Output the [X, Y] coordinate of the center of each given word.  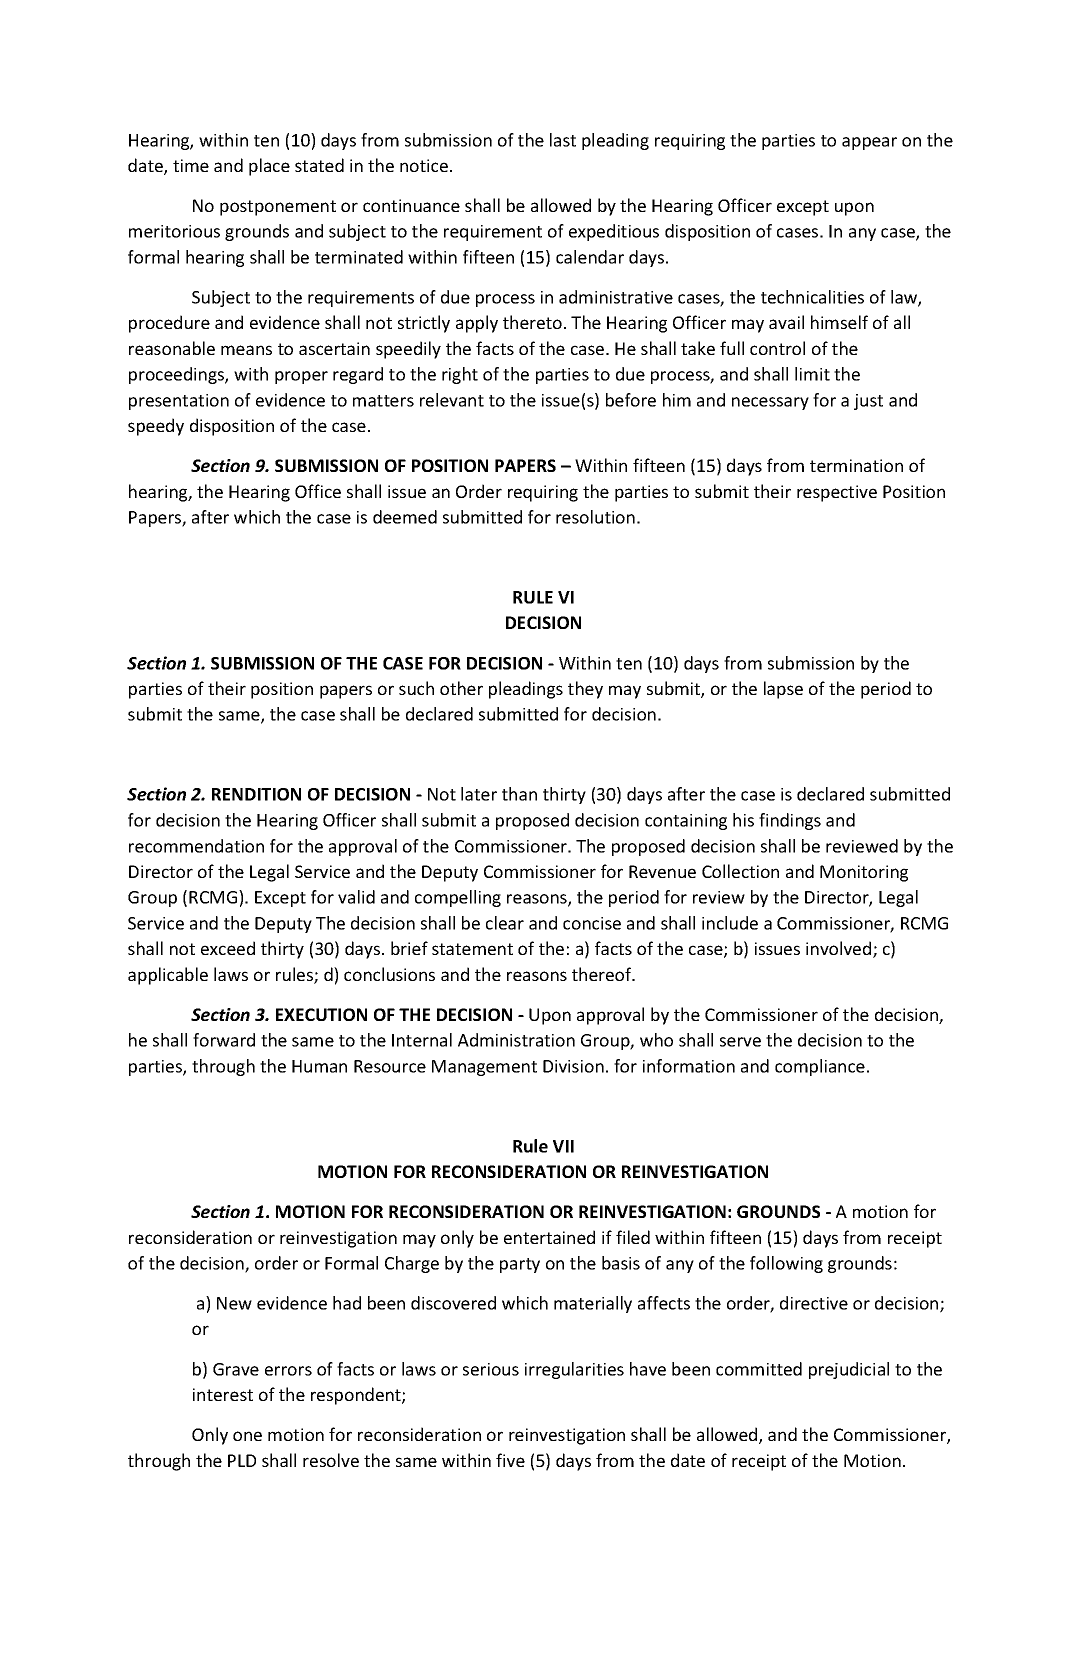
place [269, 167]
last [563, 140]
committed [759, 1369]
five [510, 1460]
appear [869, 143]
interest [223, 1394]
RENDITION [256, 794]
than [519, 794]
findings [790, 821]
